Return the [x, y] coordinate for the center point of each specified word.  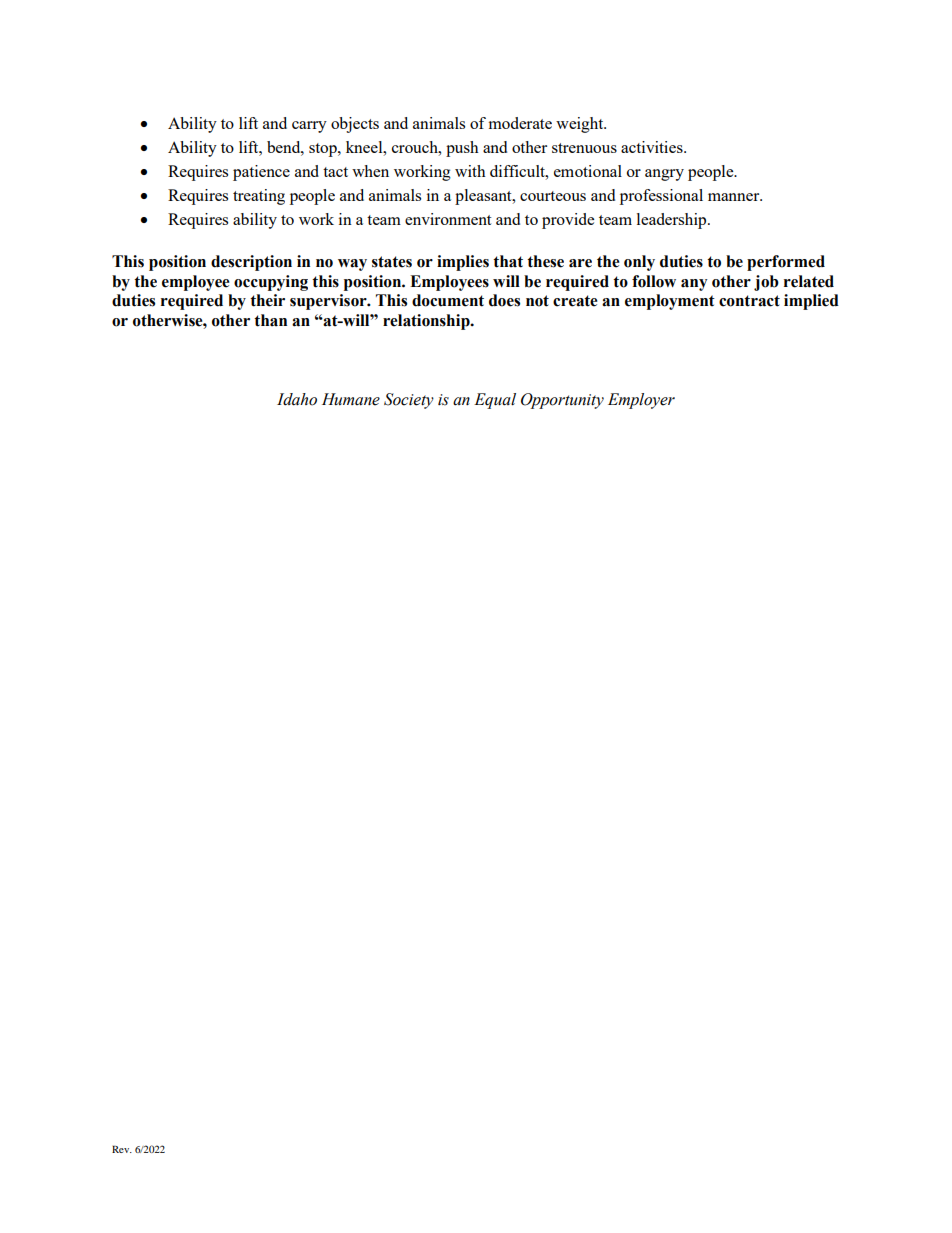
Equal [495, 401]
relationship [427, 322]
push [462, 149]
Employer [641, 401]
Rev [122, 1149]
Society [409, 401]
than [270, 320]
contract [749, 301]
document [448, 300]
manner [735, 197]
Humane [351, 399]
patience [261, 173]
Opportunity [562, 401]
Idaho [297, 399]
